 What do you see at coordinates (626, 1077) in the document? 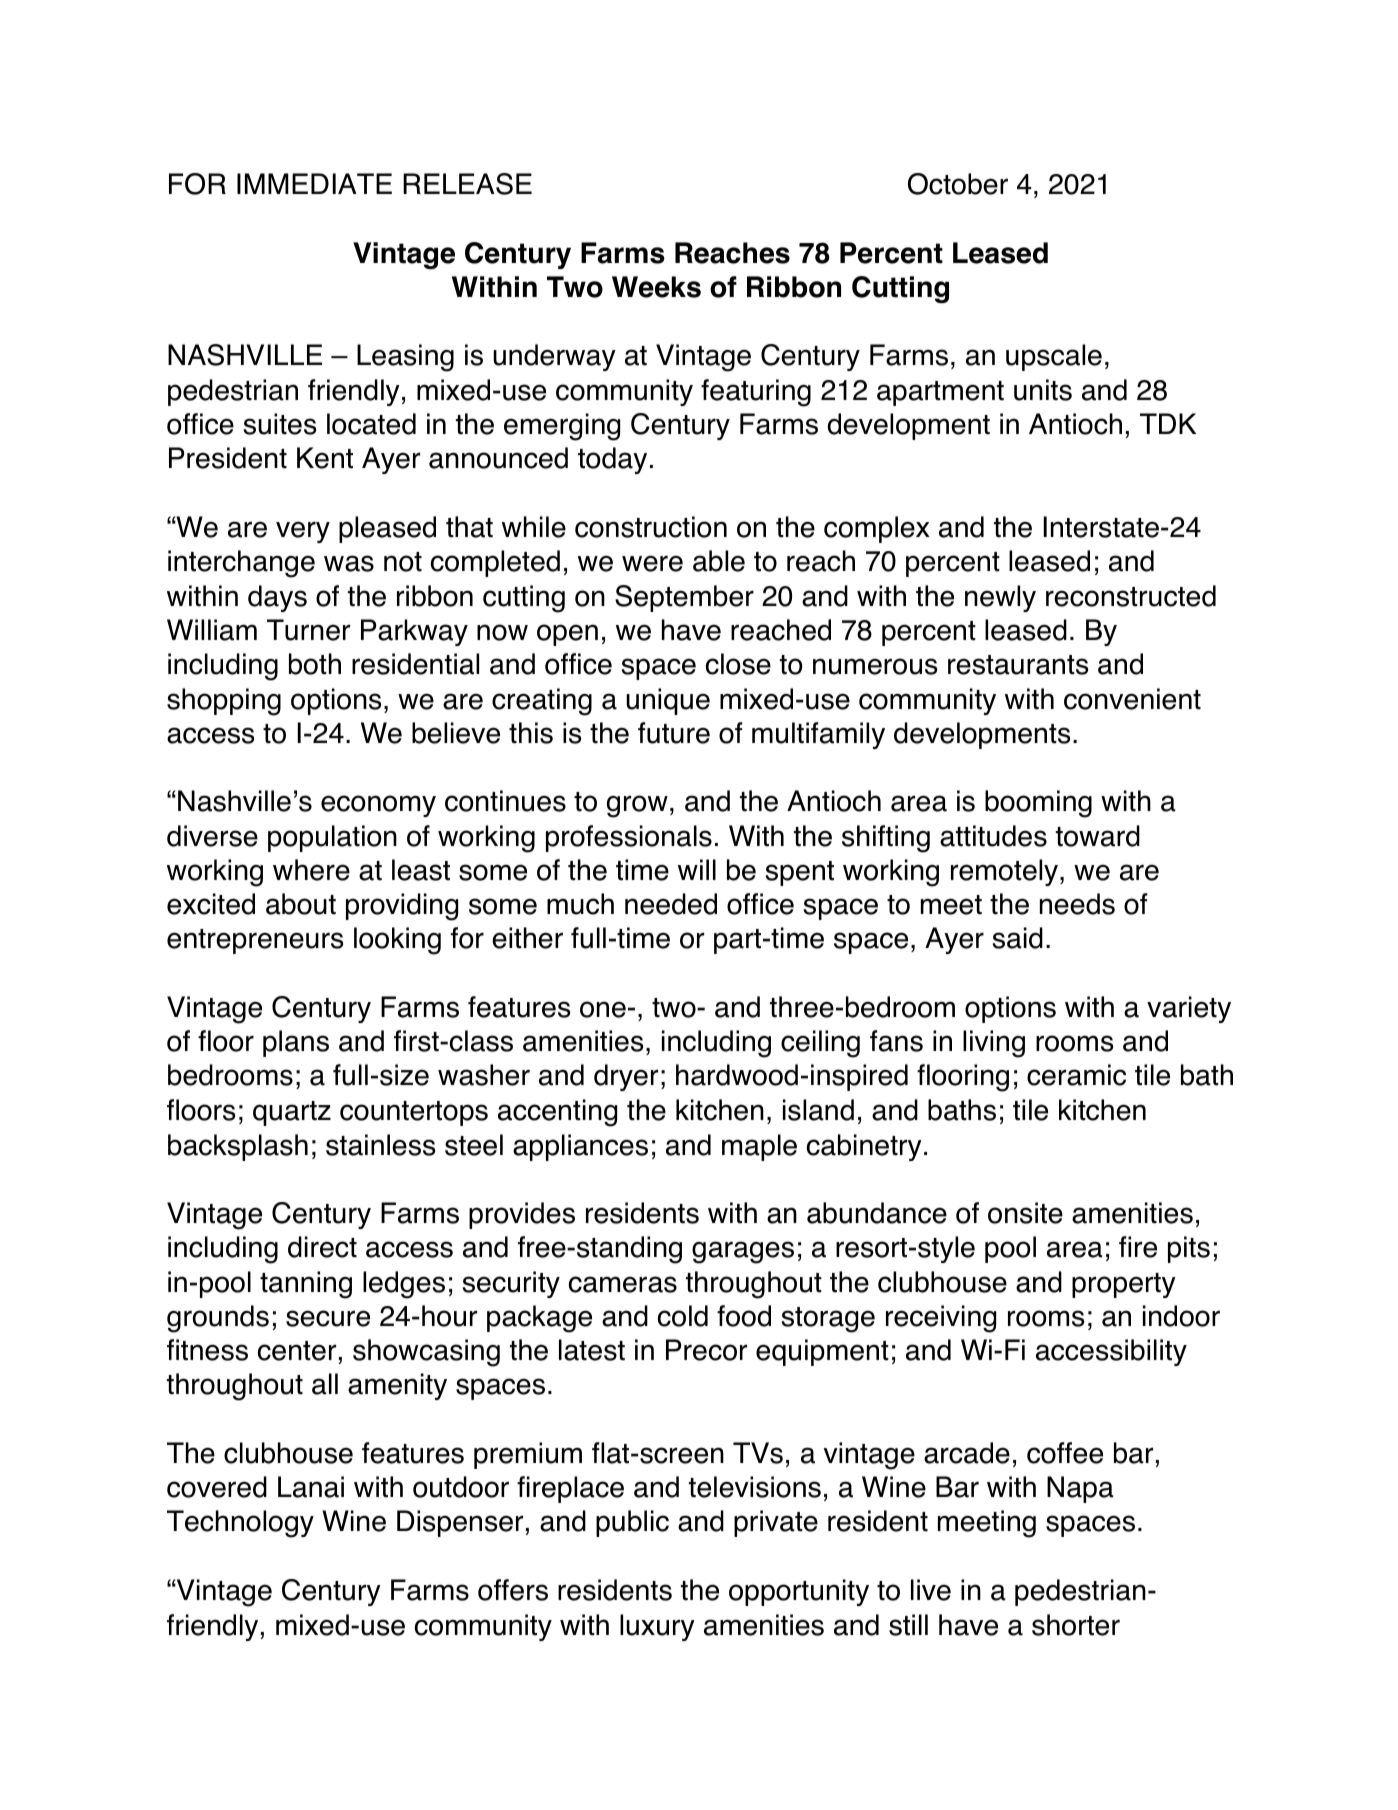
I see `dryer` at bounding box center [626, 1077].
